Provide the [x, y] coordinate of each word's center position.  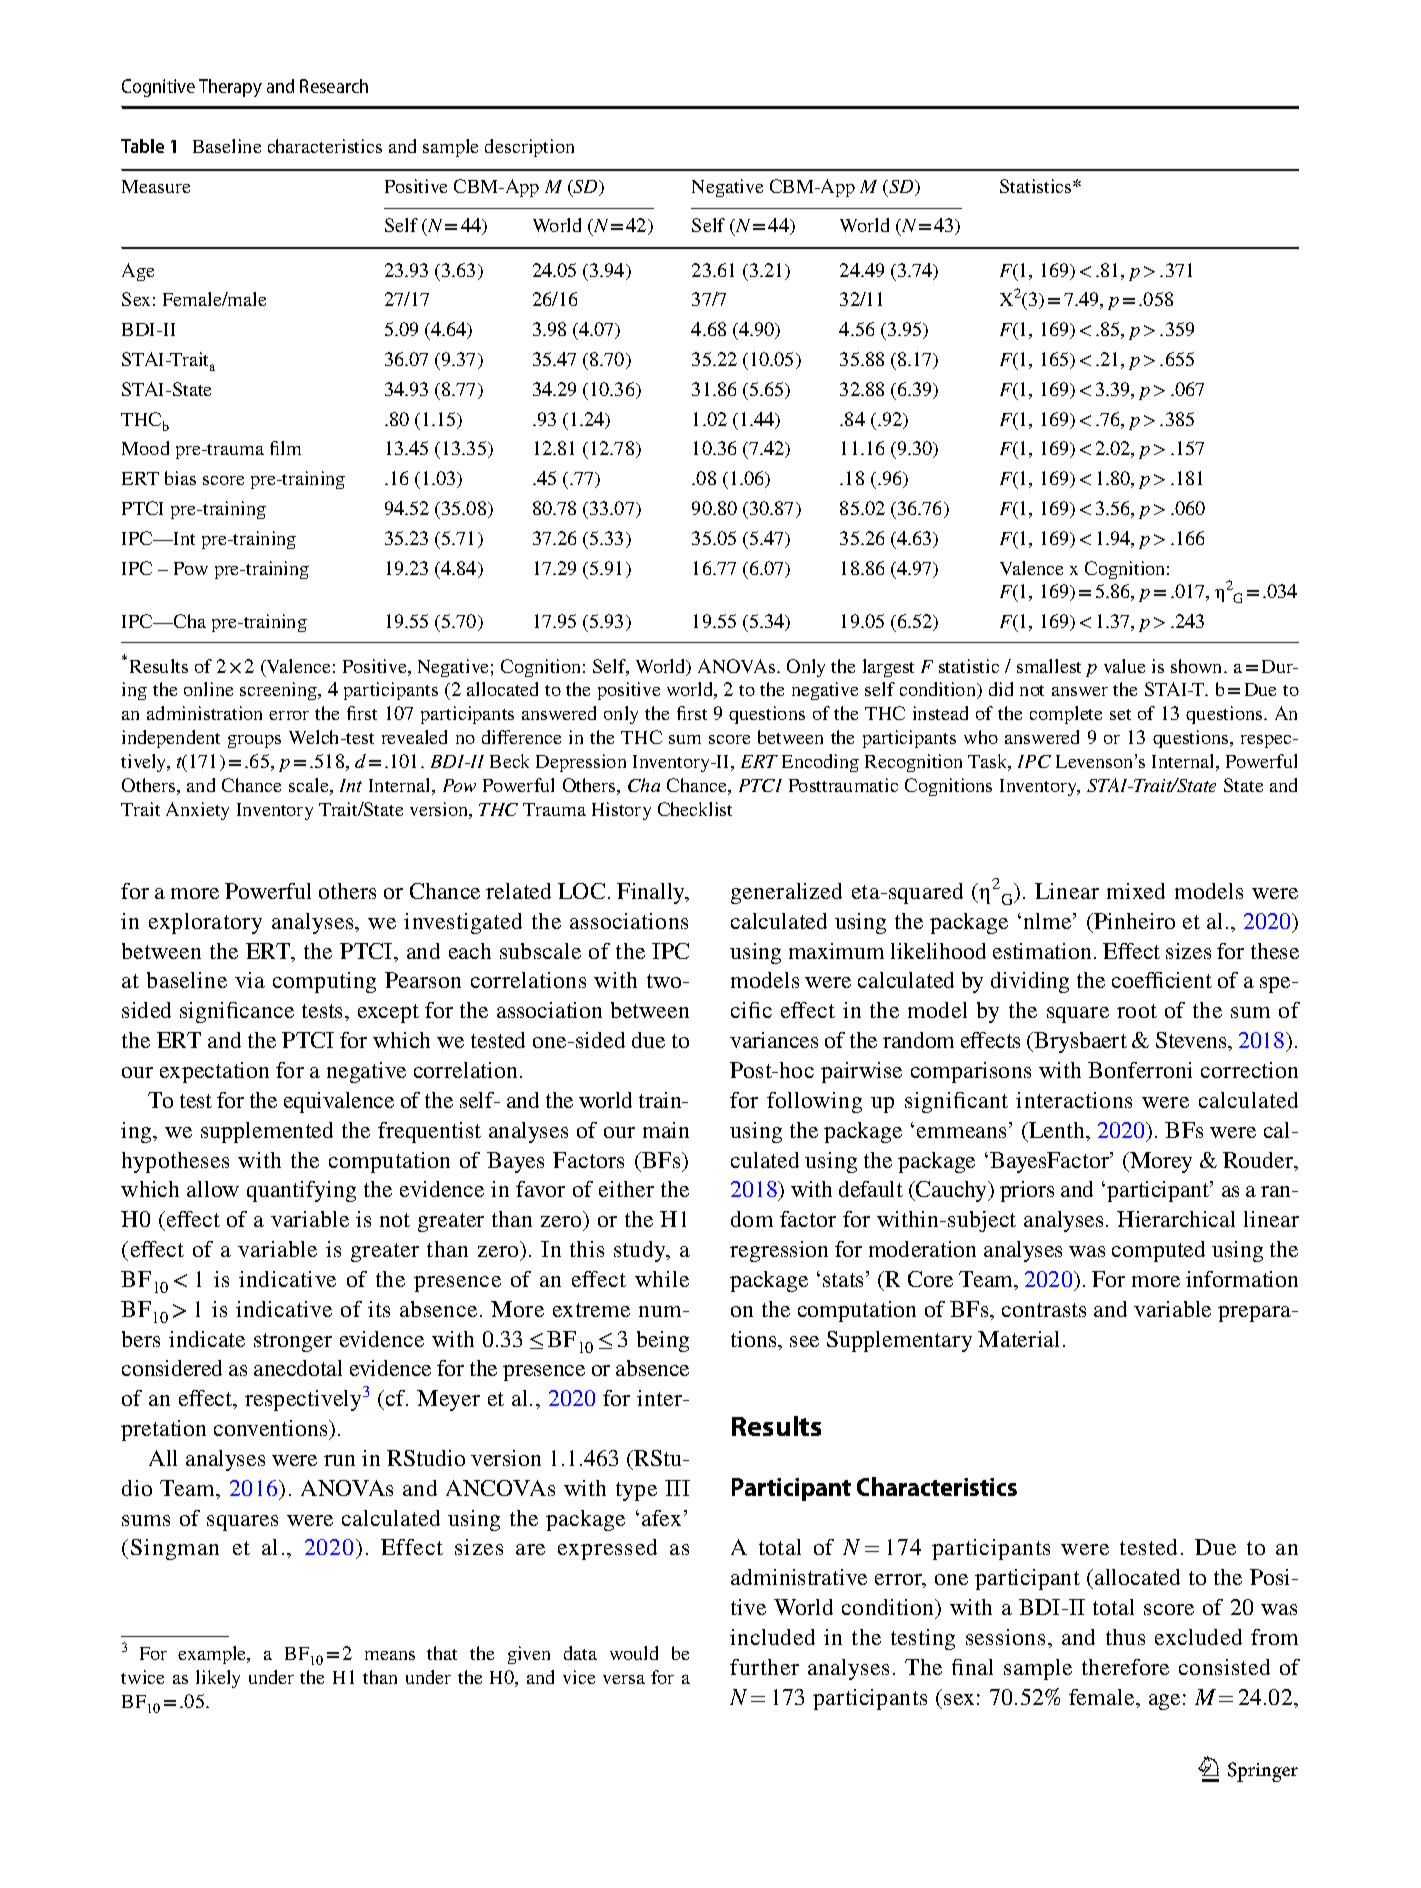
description [529, 148]
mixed [1136, 891]
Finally [652, 893]
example [213, 1655]
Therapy [230, 88]
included [772, 1637]
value [1124, 666]
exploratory [205, 923]
